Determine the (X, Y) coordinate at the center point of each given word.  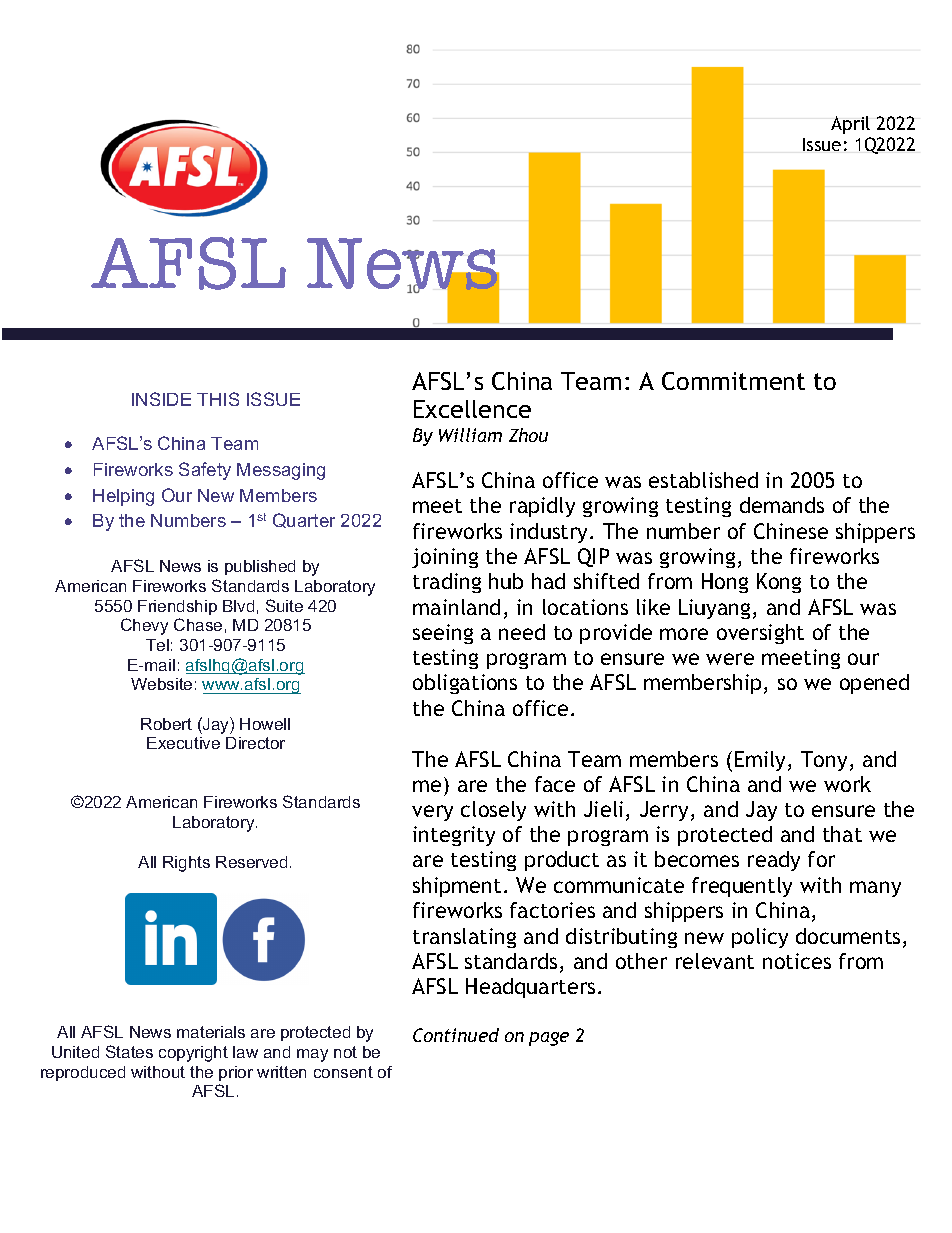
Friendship (177, 607)
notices (797, 961)
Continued (456, 1035)
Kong (779, 583)
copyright (193, 1054)
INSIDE (161, 399)
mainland (456, 607)
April (850, 125)
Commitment (733, 381)
